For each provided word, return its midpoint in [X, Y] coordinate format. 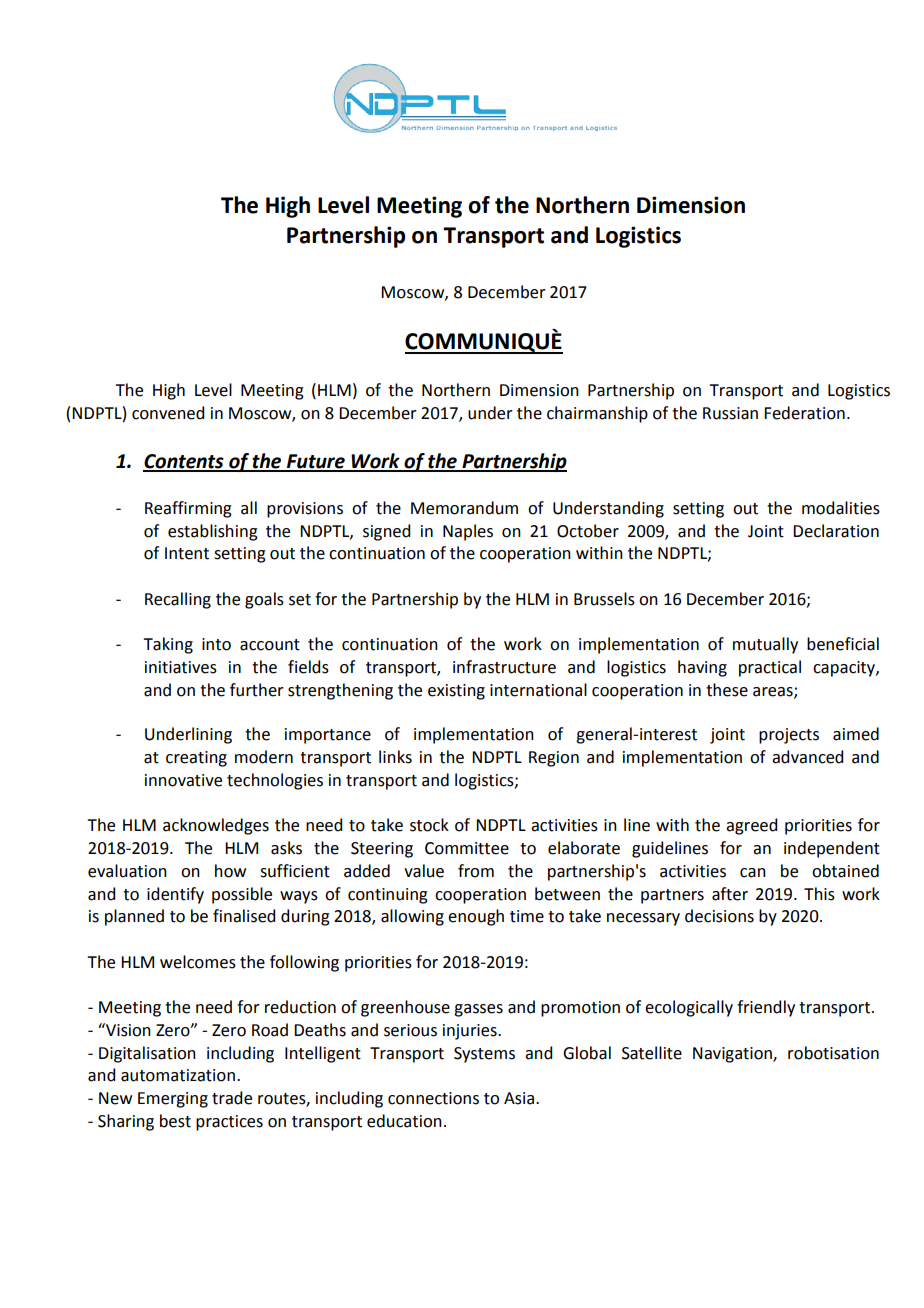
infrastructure [504, 667]
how [230, 871]
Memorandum [464, 508]
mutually [765, 645]
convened [168, 413]
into [216, 644]
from [476, 871]
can [753, 873]
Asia [520, 1098]
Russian [730, 413]
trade [232, 1098]
